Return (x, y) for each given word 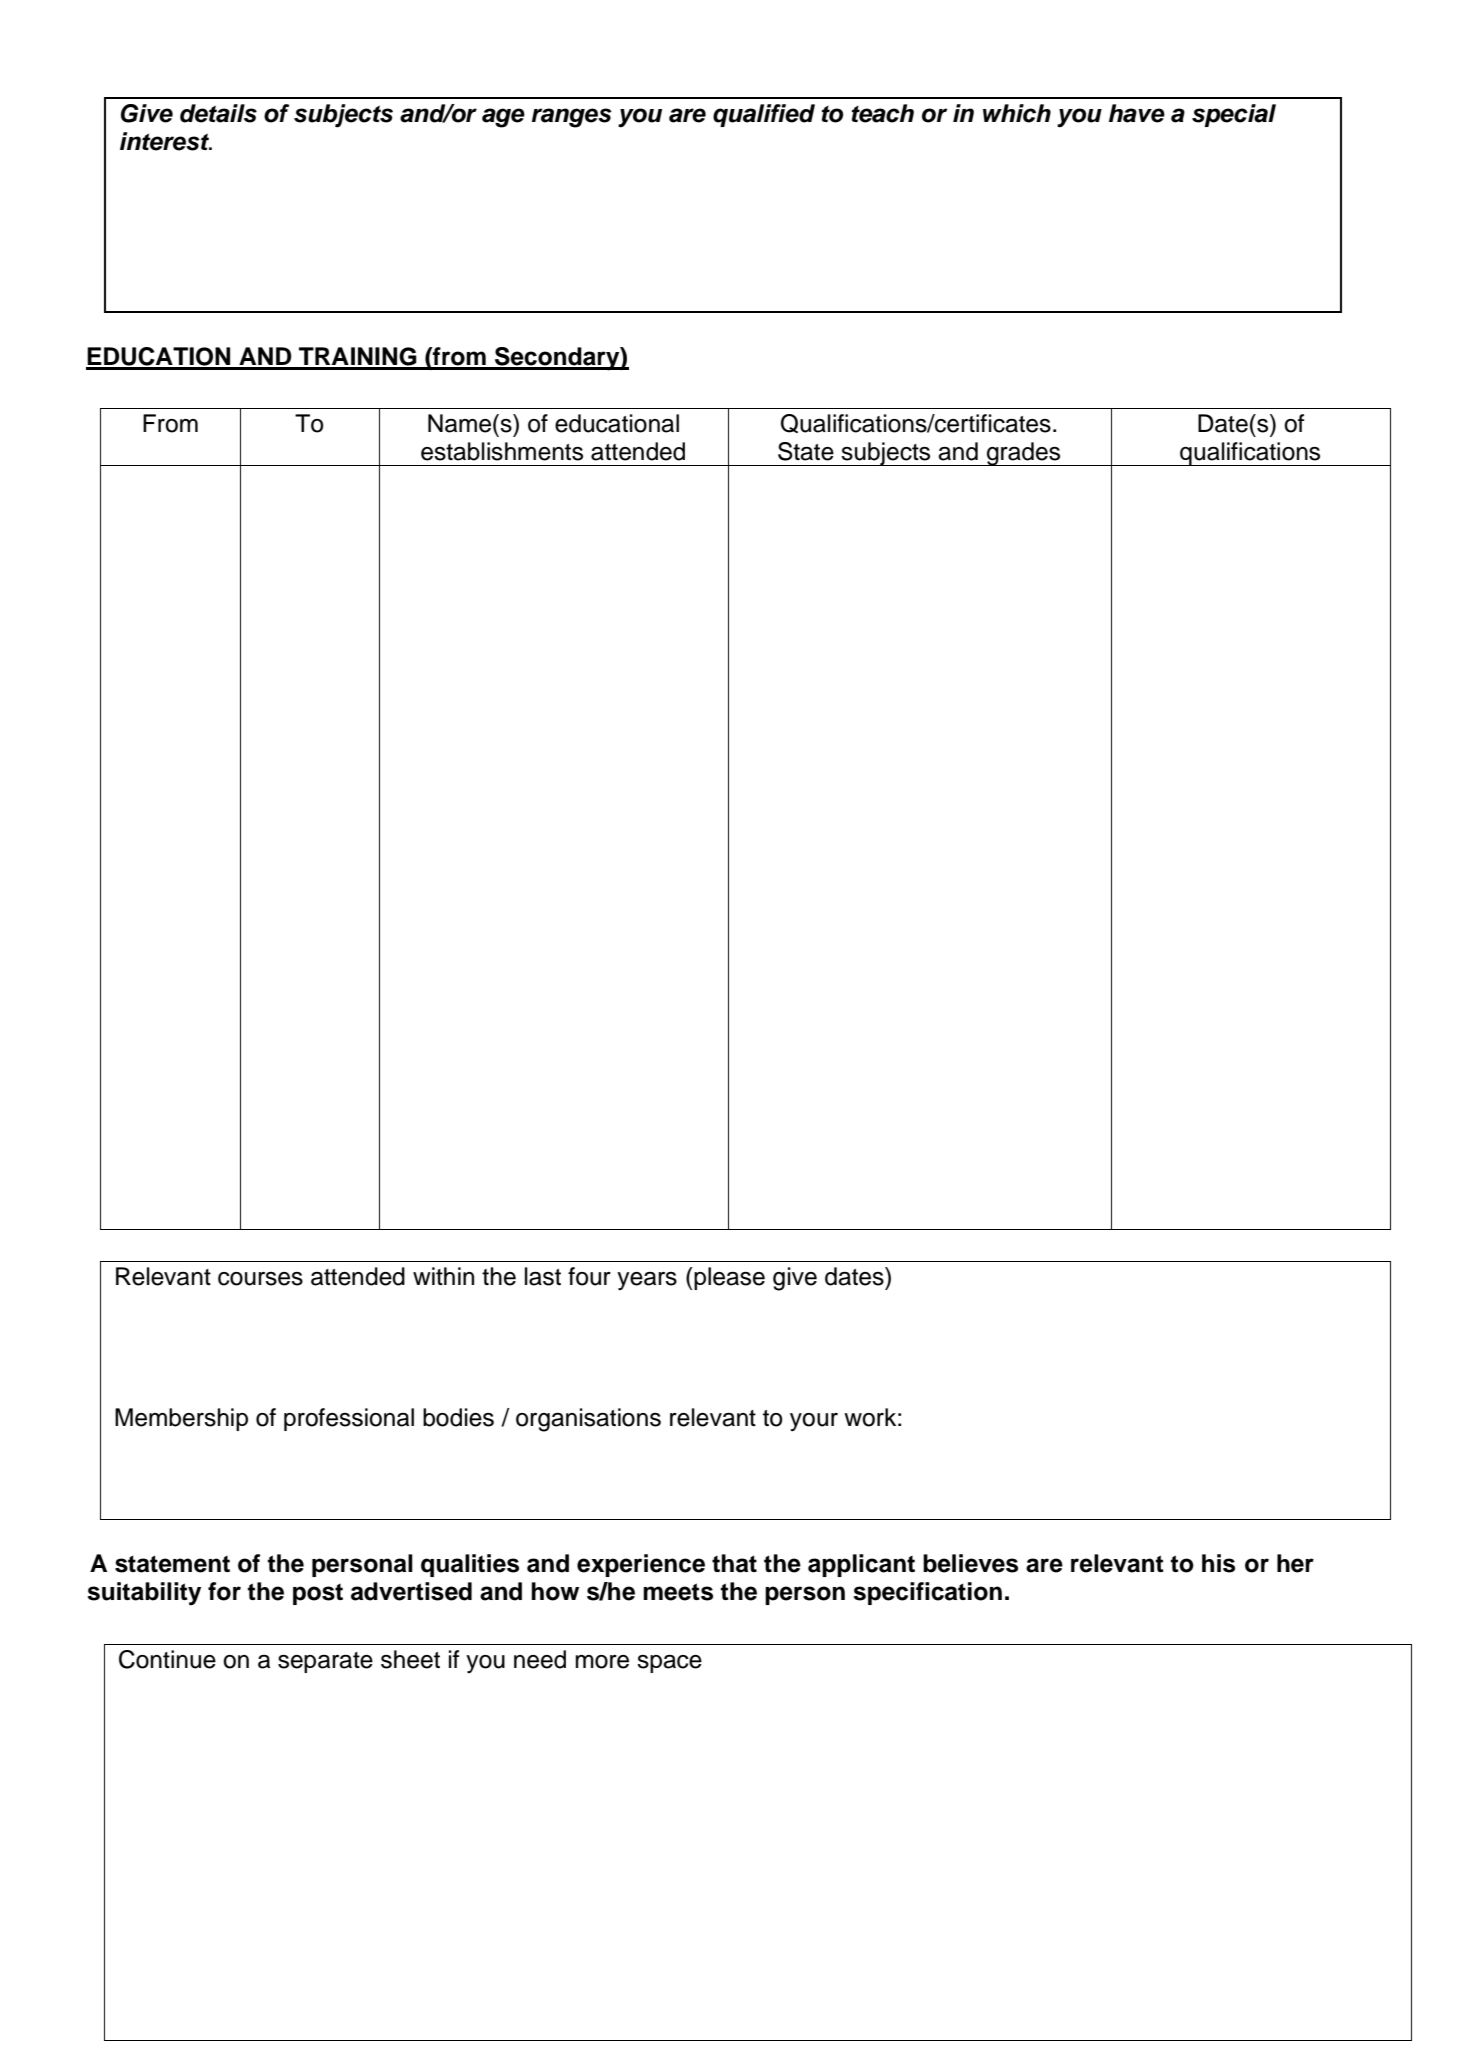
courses (260, 1279)
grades (1024, 454)
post (318, 1594)
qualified (764, 115)
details (218, 113)
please (729, 1278)
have (1137, 113)
